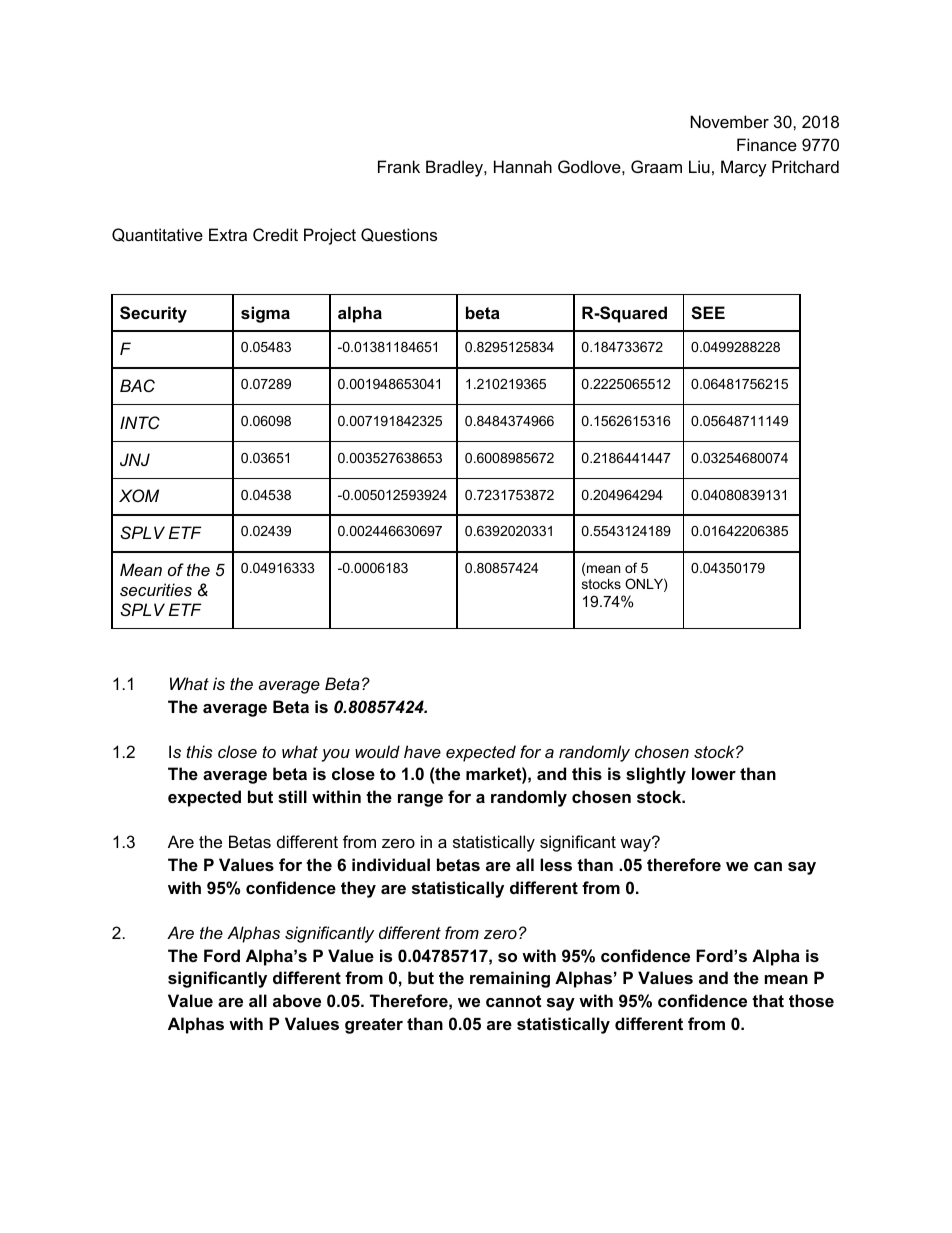 The width and height of the document is (952, 1233). What do you see at coordinates (513, 1001) in the document?
I see `cannot` at bounding box center [513, 1001].
